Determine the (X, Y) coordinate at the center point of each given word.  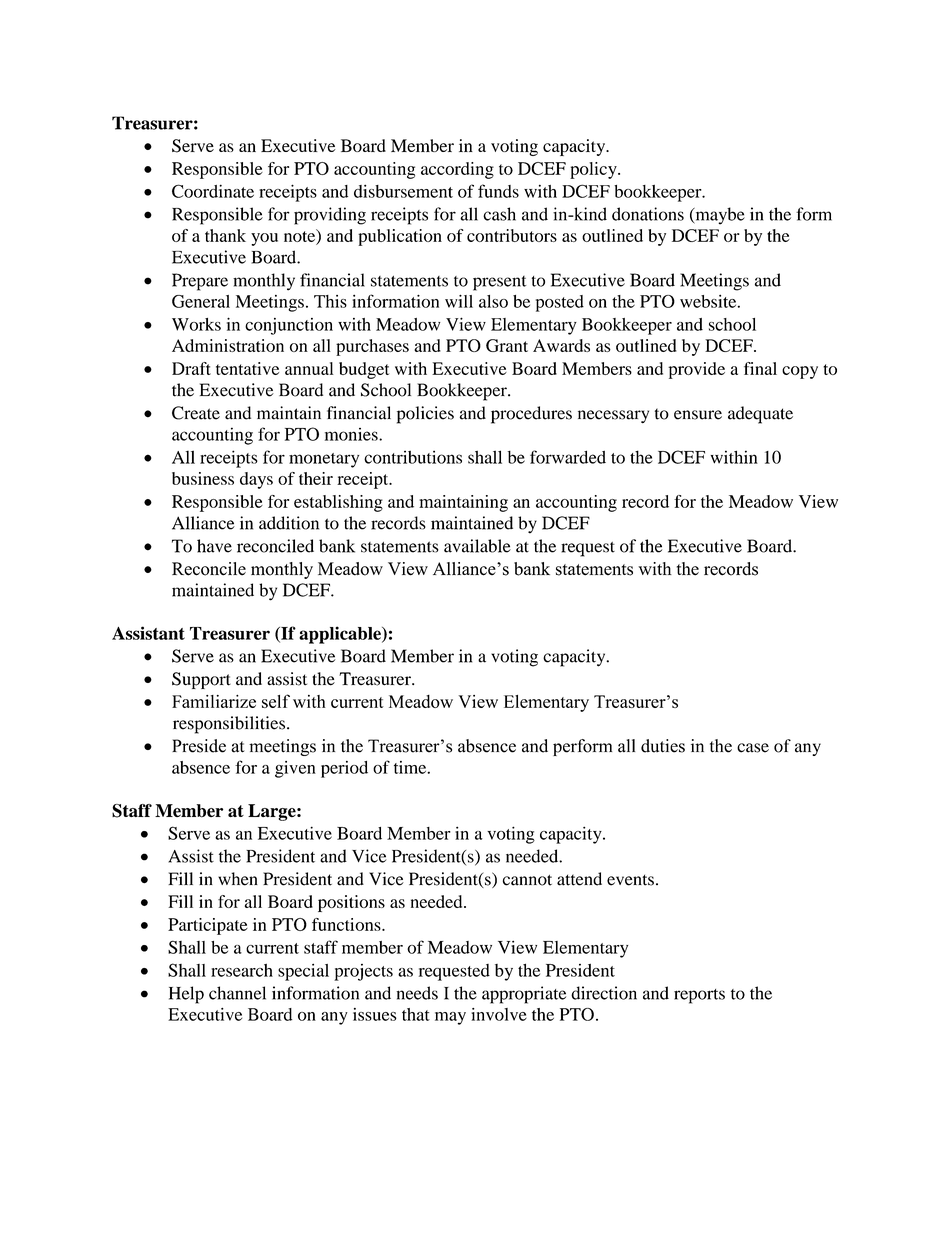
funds (498, 191)
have (214, 546)
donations (648, 214)
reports (699, 996)
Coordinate (213, 191)
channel (237, 993)
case (753, 748)
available (477, 546)
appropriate (524, 995)
